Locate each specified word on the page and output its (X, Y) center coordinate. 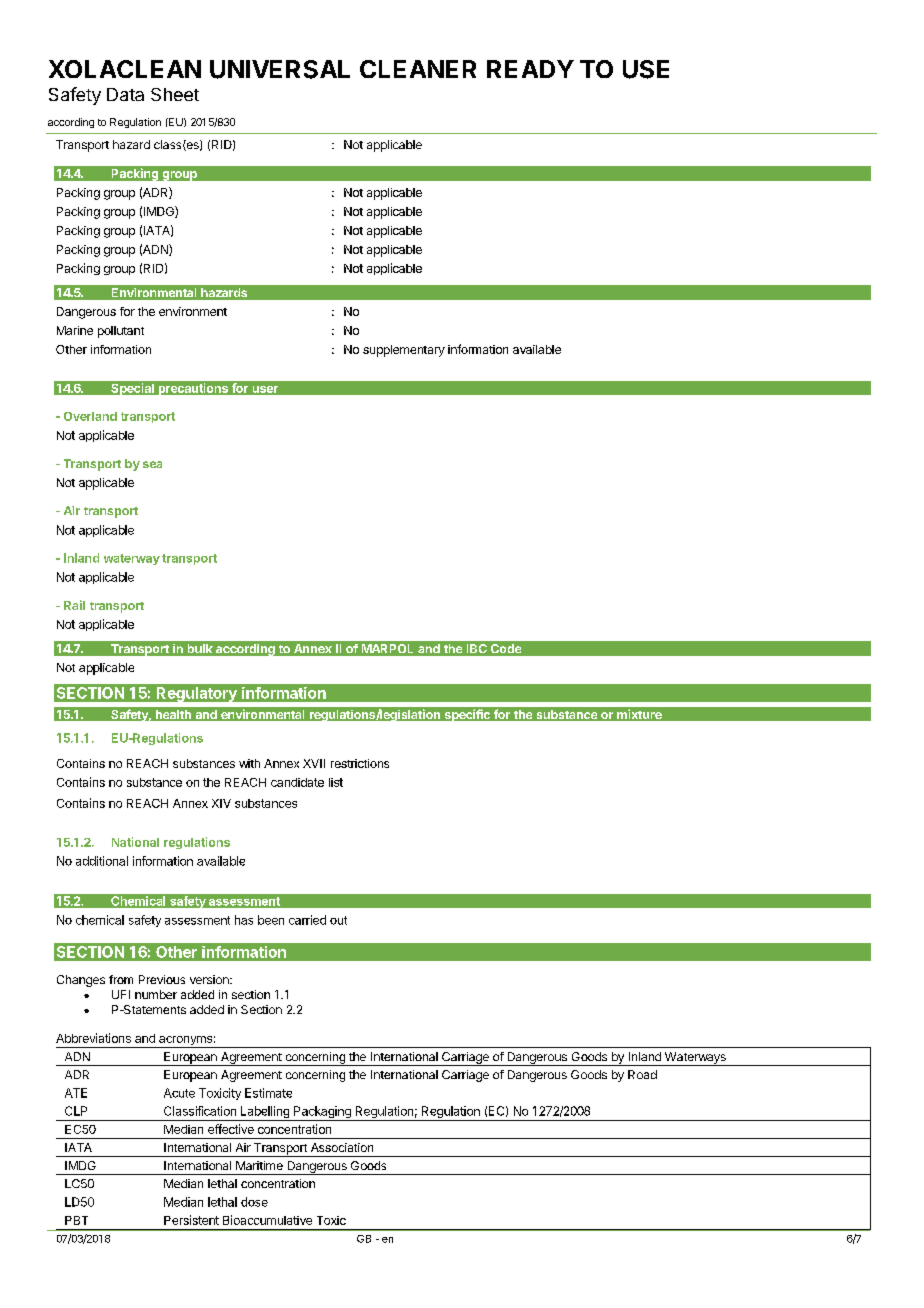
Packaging (322, 1113)
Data (125, 94)
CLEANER (418, 69)
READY (530, 69)
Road (642, 1074)
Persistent (191, 1220)
